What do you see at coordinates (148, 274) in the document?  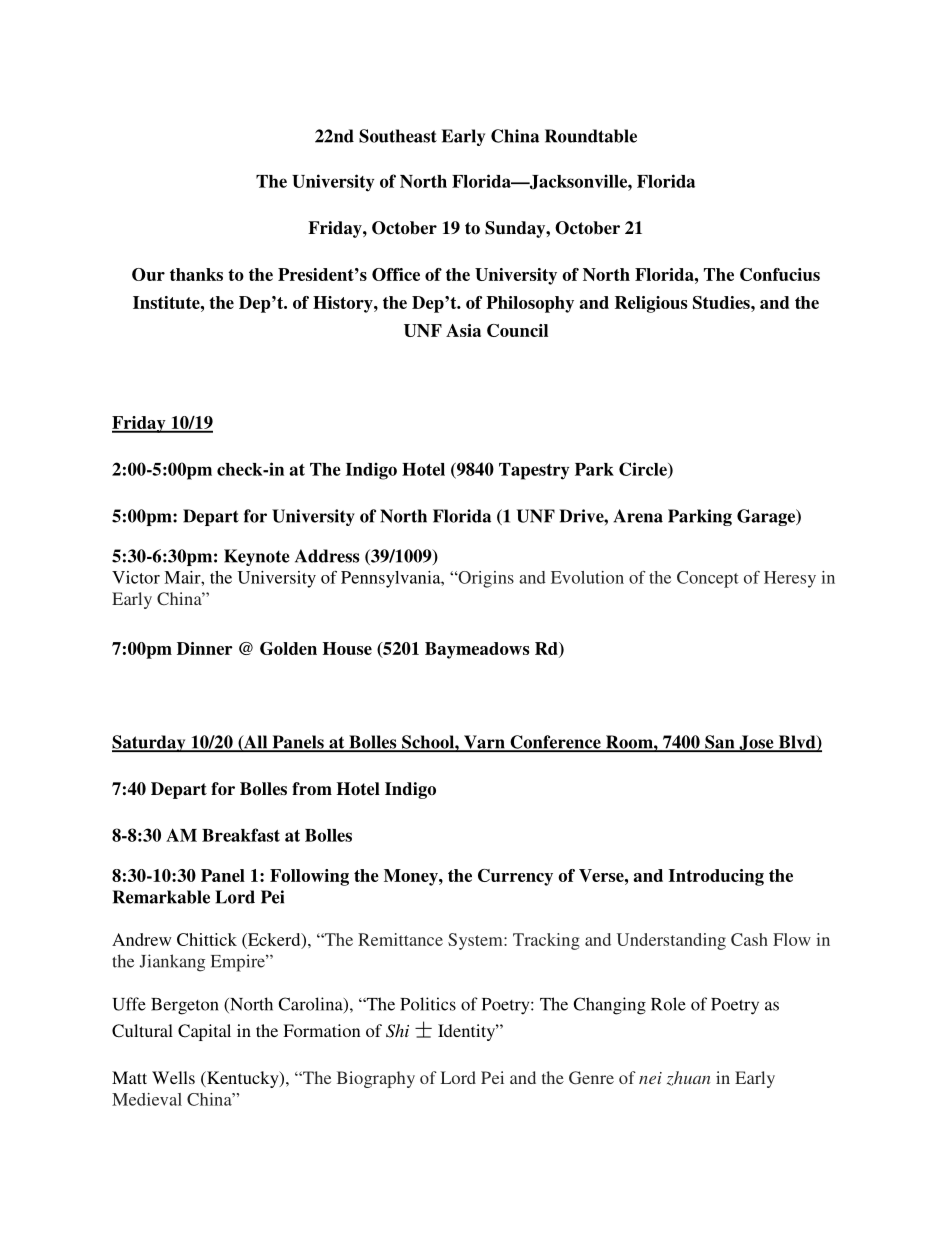 I see `Our` at bounding box center [148, 274].
